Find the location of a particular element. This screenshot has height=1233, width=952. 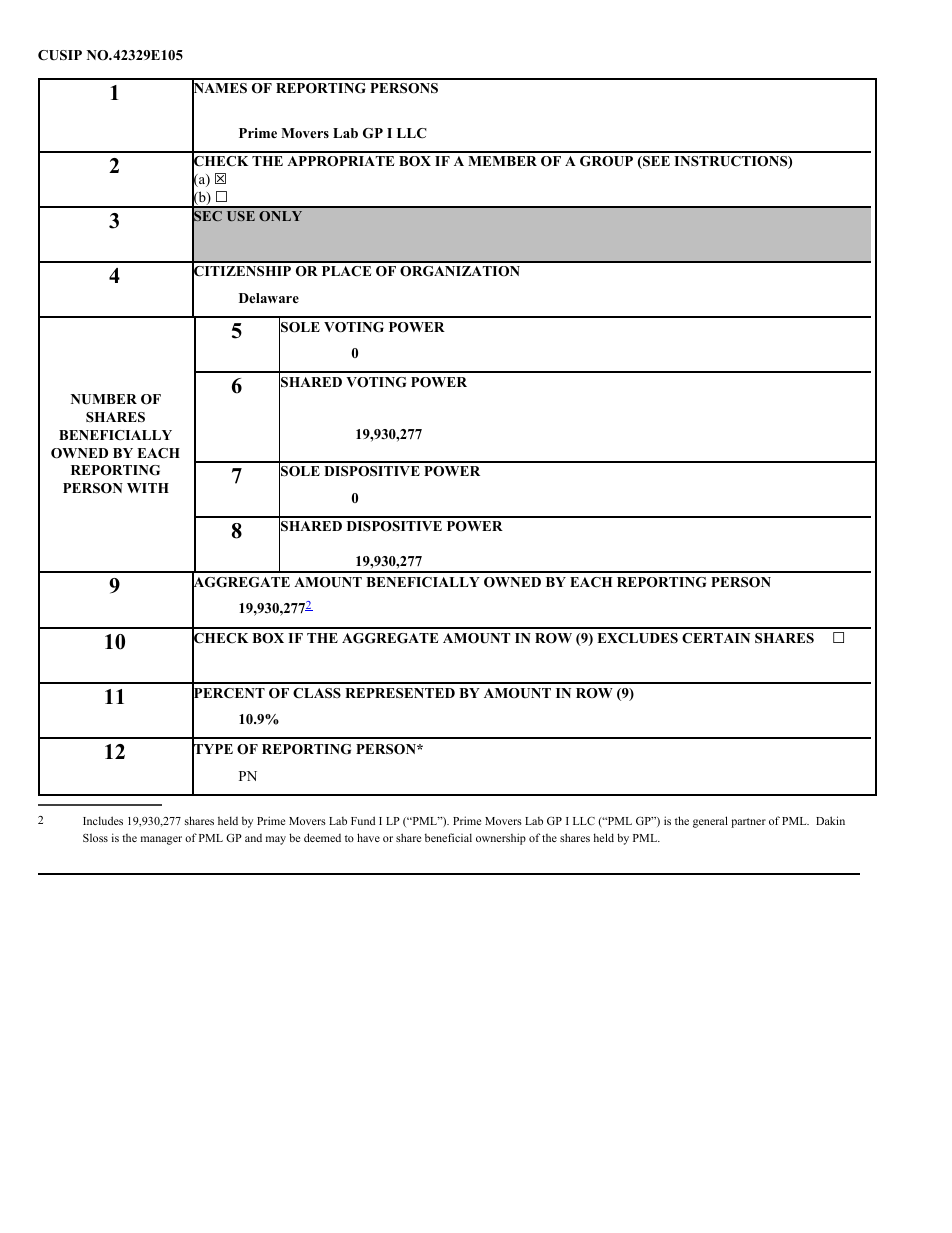

general is located at coordinates (710, 822).
